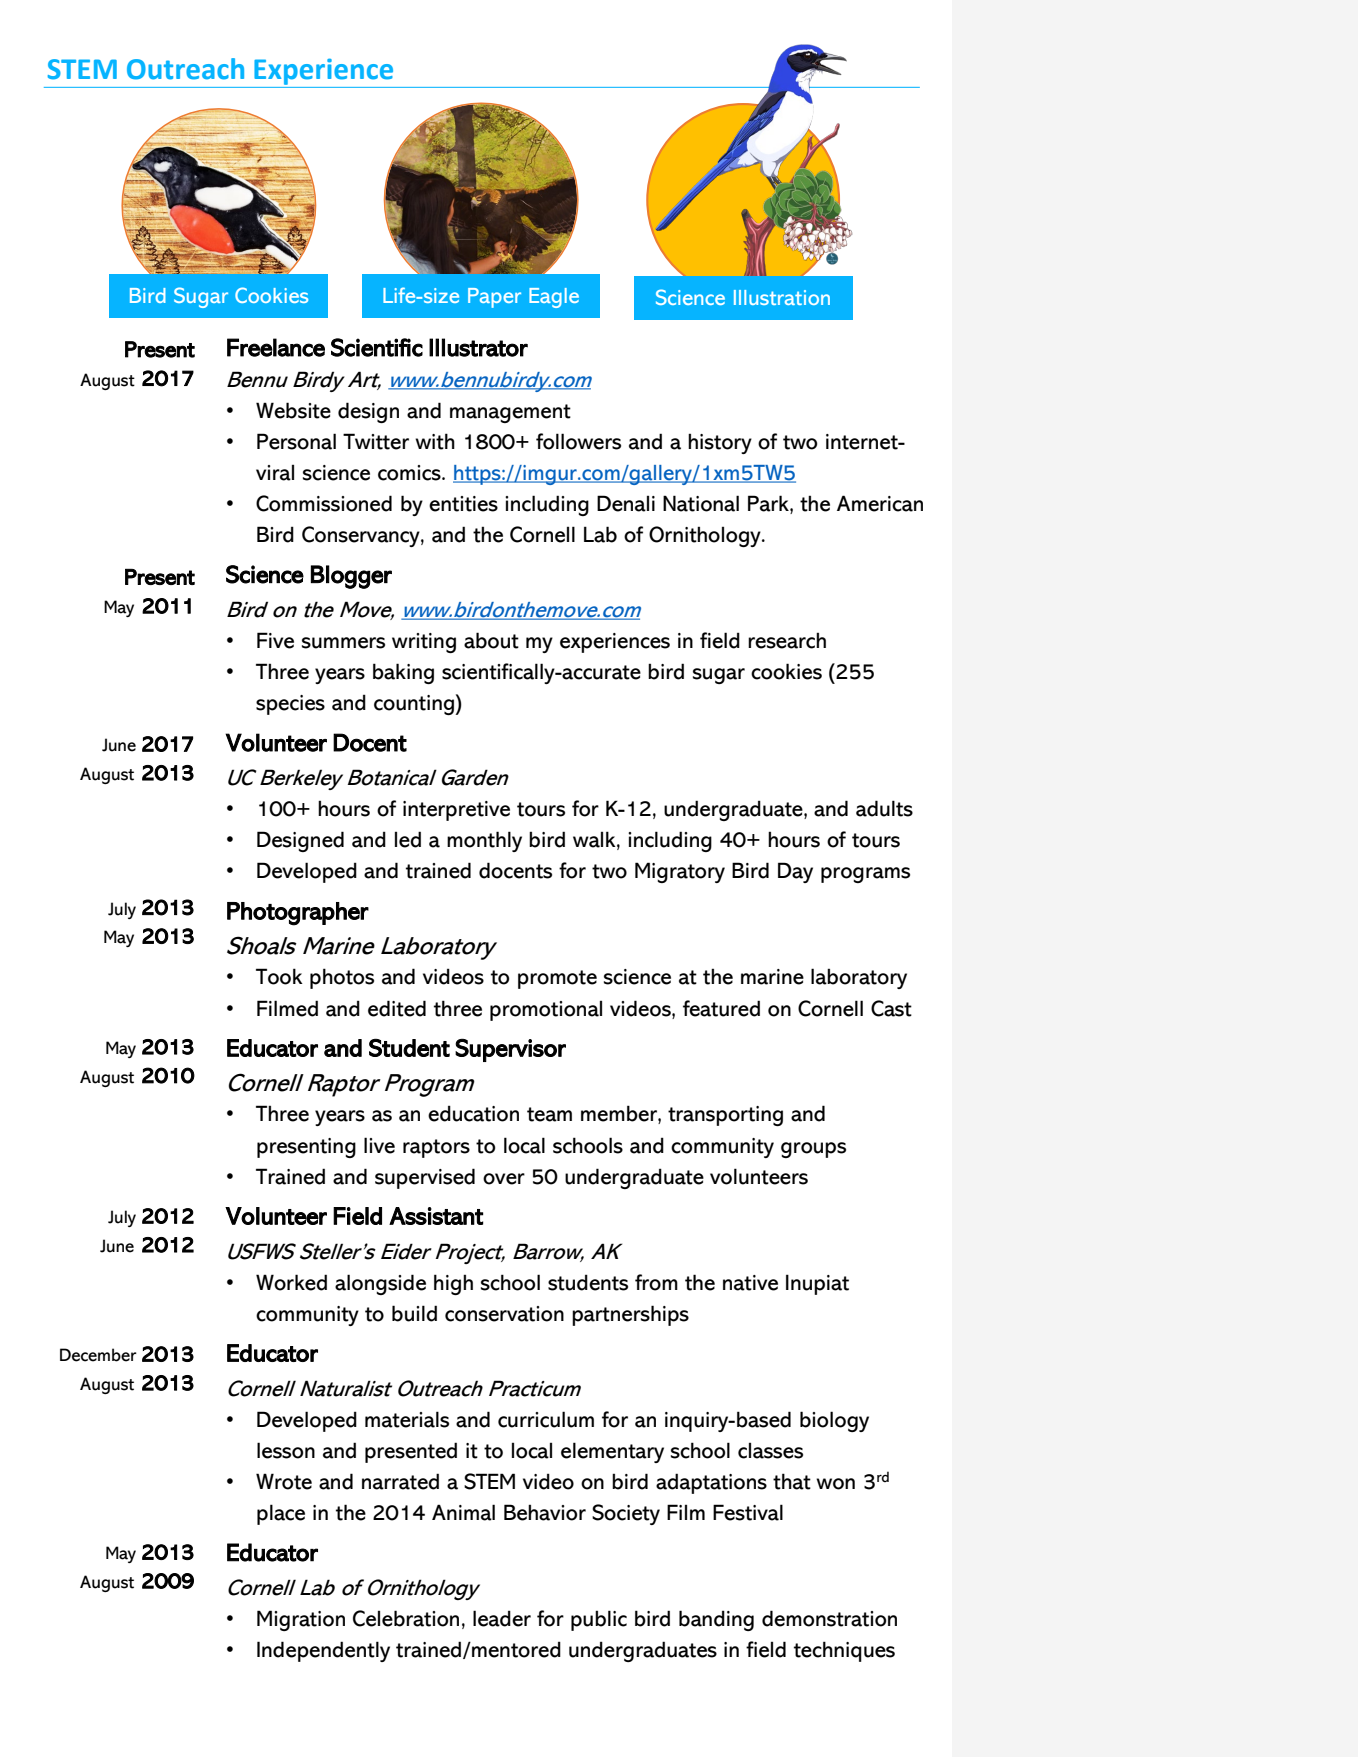 The height and width of the image is (1757, 1358). What do you see at coordinates (504, 1314) in the image?
I see `conservation` at bounding box center [504, 1314].
